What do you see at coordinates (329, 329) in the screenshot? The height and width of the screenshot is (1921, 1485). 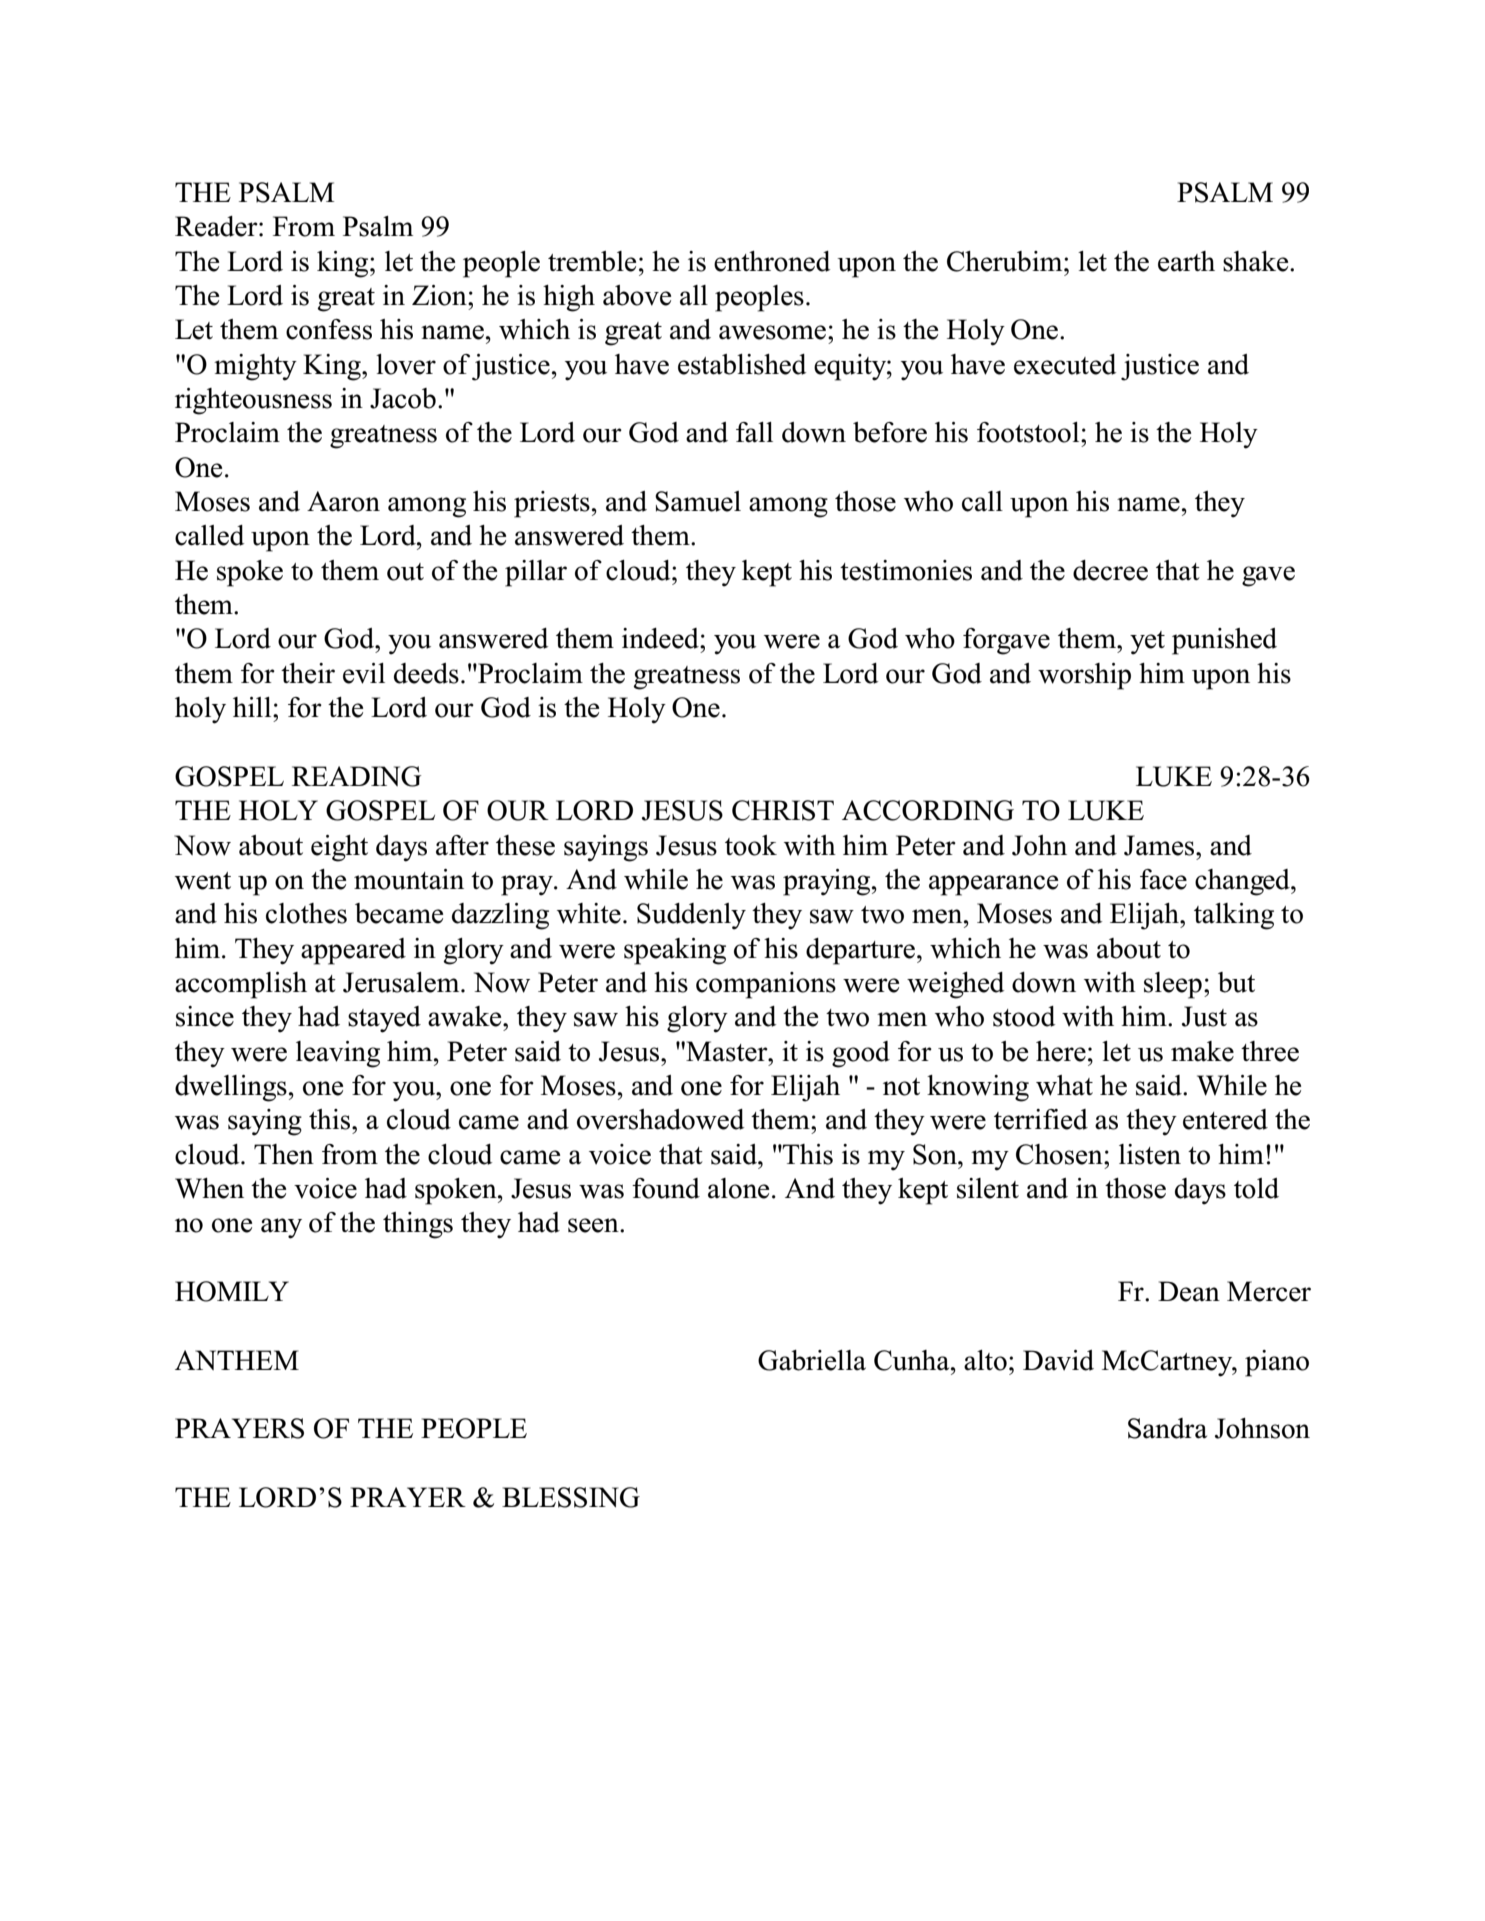 I see `confess` at bounding box center [329, 329].
